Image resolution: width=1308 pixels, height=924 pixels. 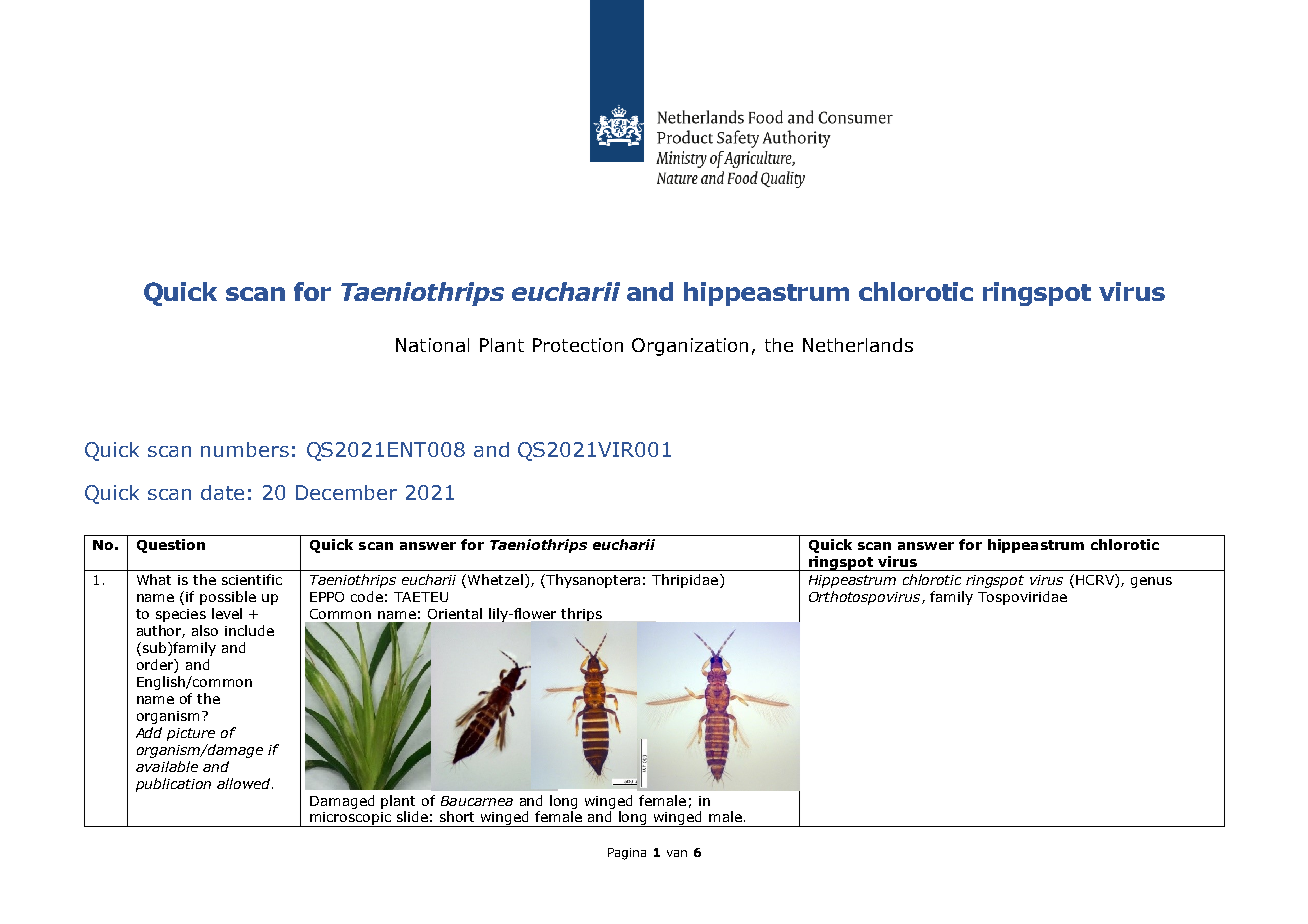 What do you see at coordinates (351, 819) in the document?
I see `microscopic` at bounding box center [351, 819].
